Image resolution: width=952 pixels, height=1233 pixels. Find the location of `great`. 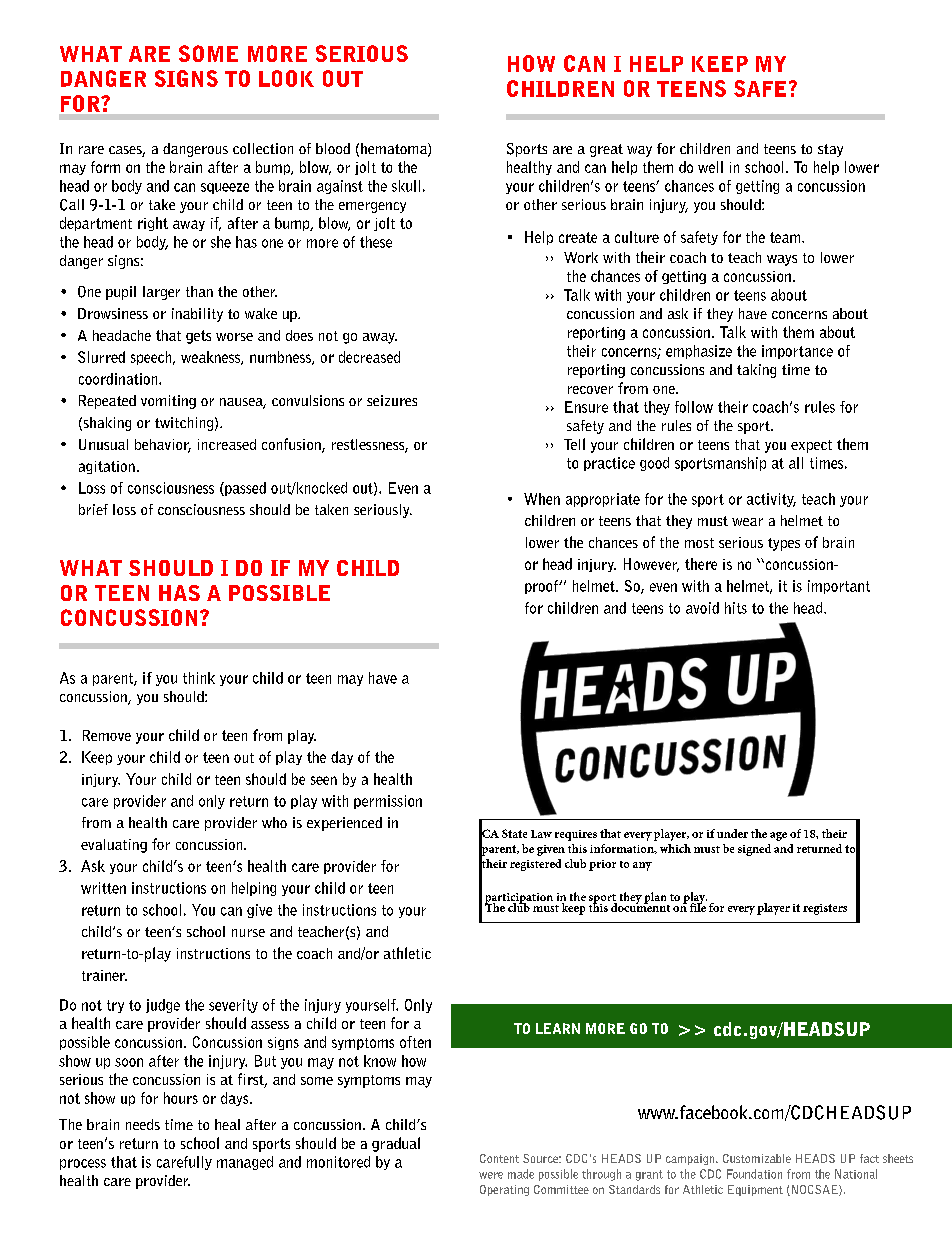

great is located at coordinates (606, 150).
